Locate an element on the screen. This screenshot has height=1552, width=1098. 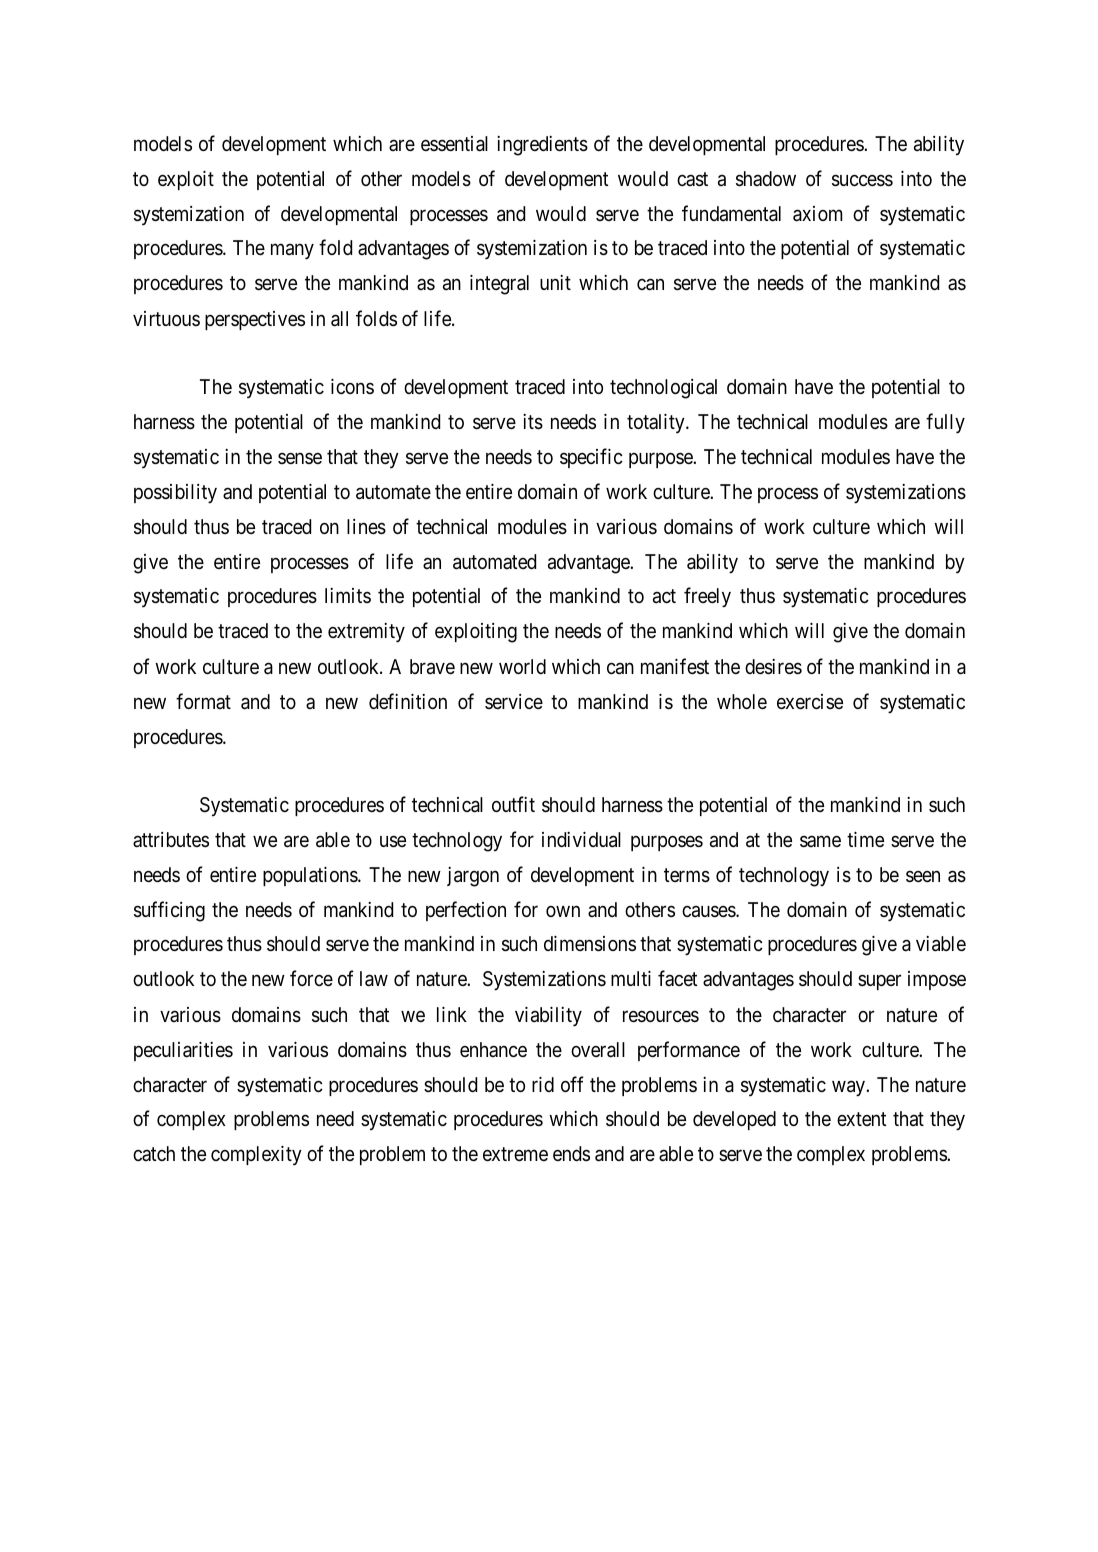
success is located at coordinates (862, 180).
